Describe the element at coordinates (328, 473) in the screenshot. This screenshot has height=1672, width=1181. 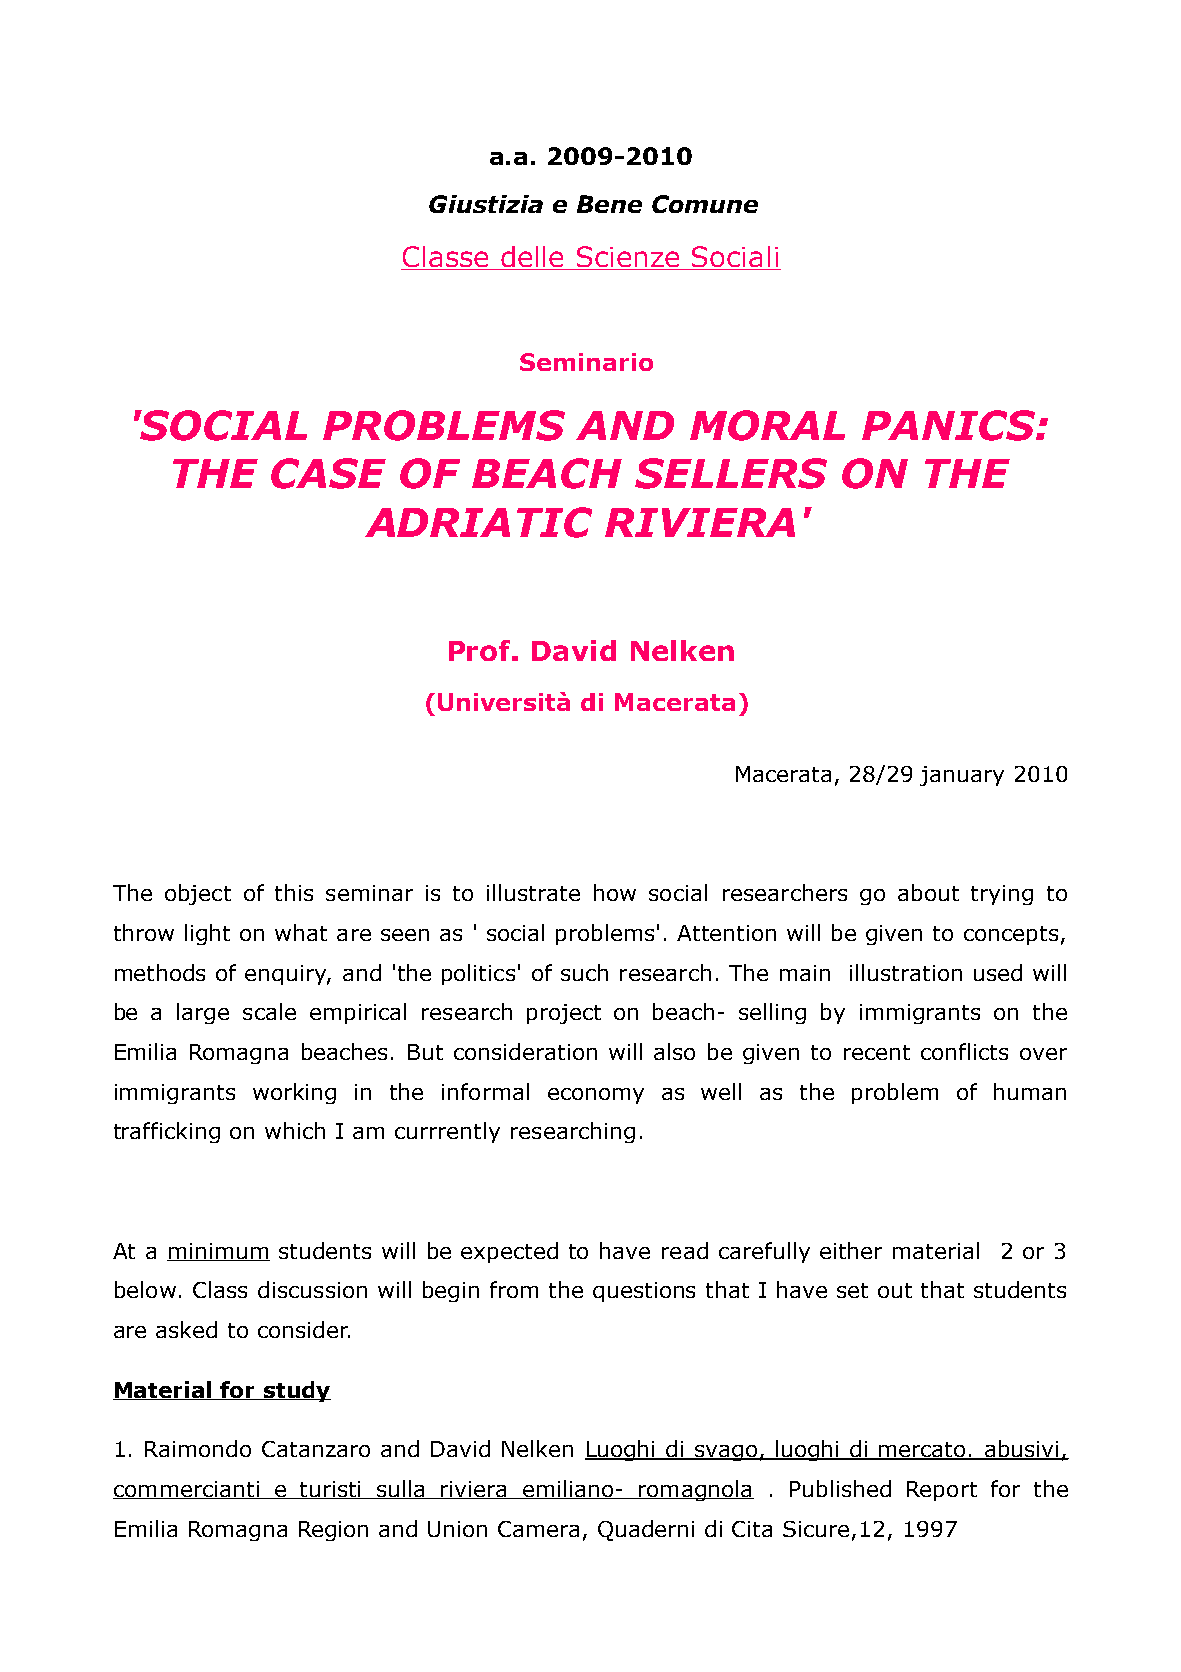
I see `CASE` at that location.
